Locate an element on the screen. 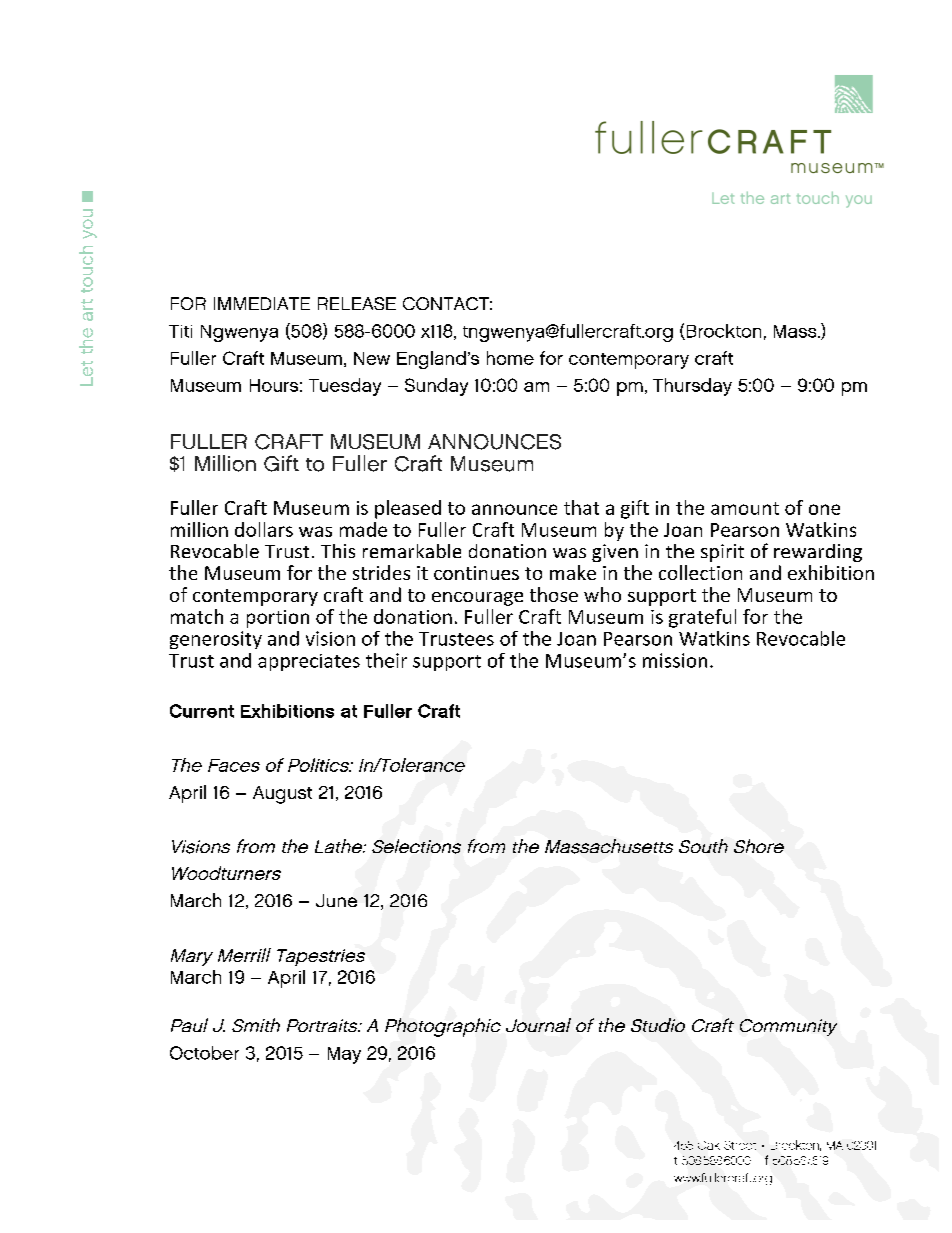  dollars is located at coordinates (264, 529).
